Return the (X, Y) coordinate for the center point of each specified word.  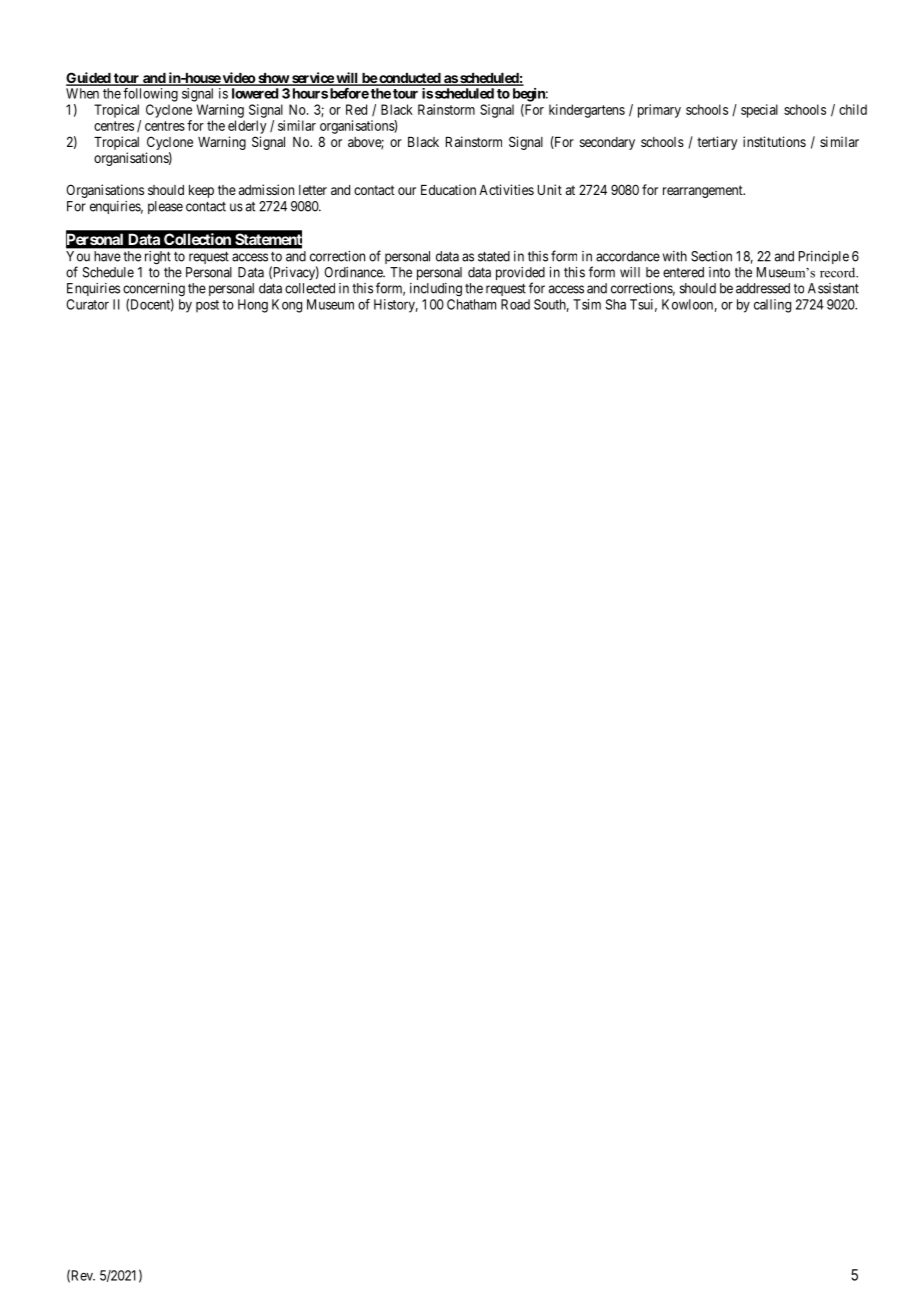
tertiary (717, 143)
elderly (247, 127)
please (165, 207)
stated (494, 256)
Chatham (471, 304)
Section (711, 256)
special (759, 111)
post (207, 306)
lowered (255, 93)
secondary (607, 143)
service (312, 79)
